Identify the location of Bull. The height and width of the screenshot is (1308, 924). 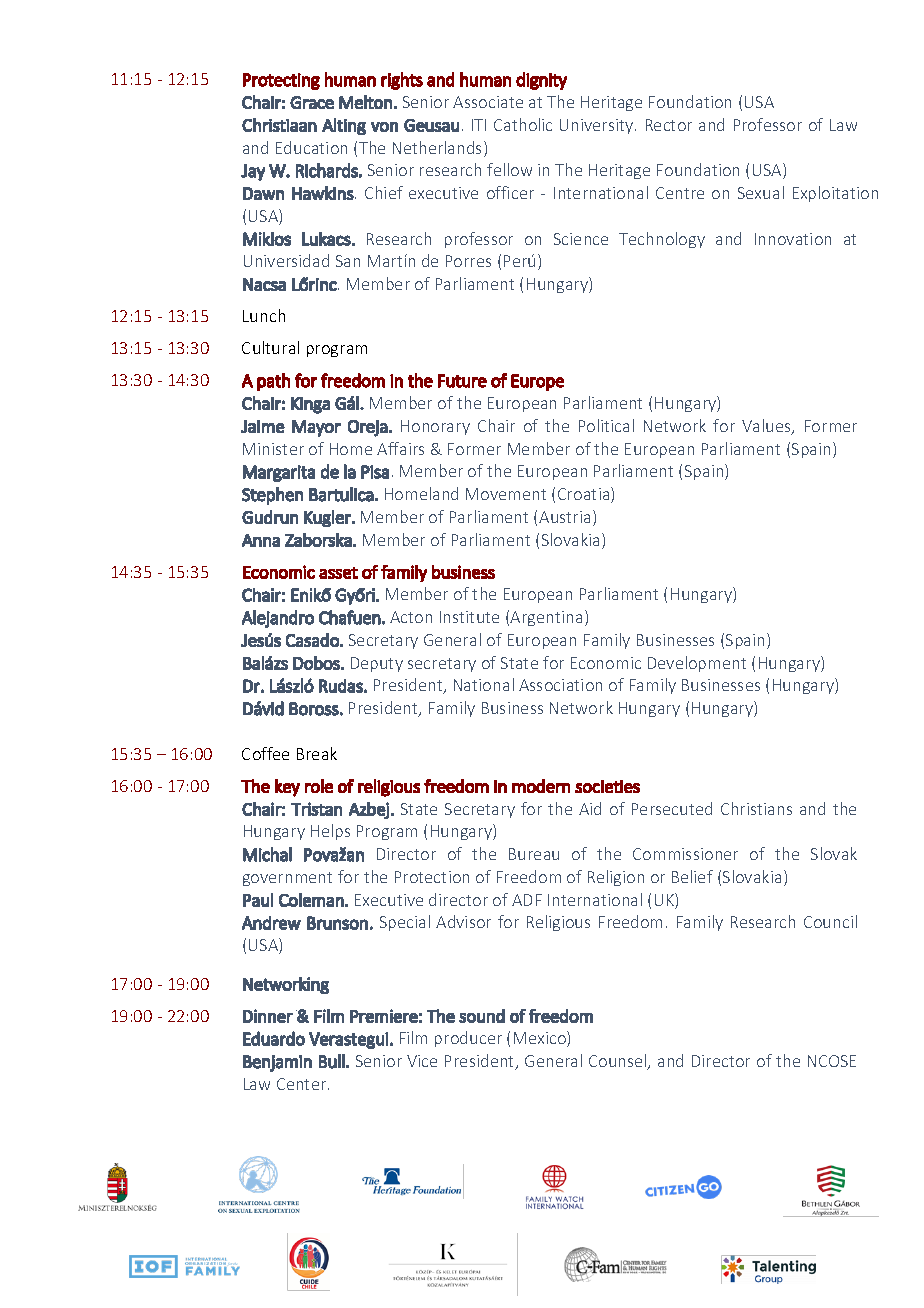
(332, 1061).
